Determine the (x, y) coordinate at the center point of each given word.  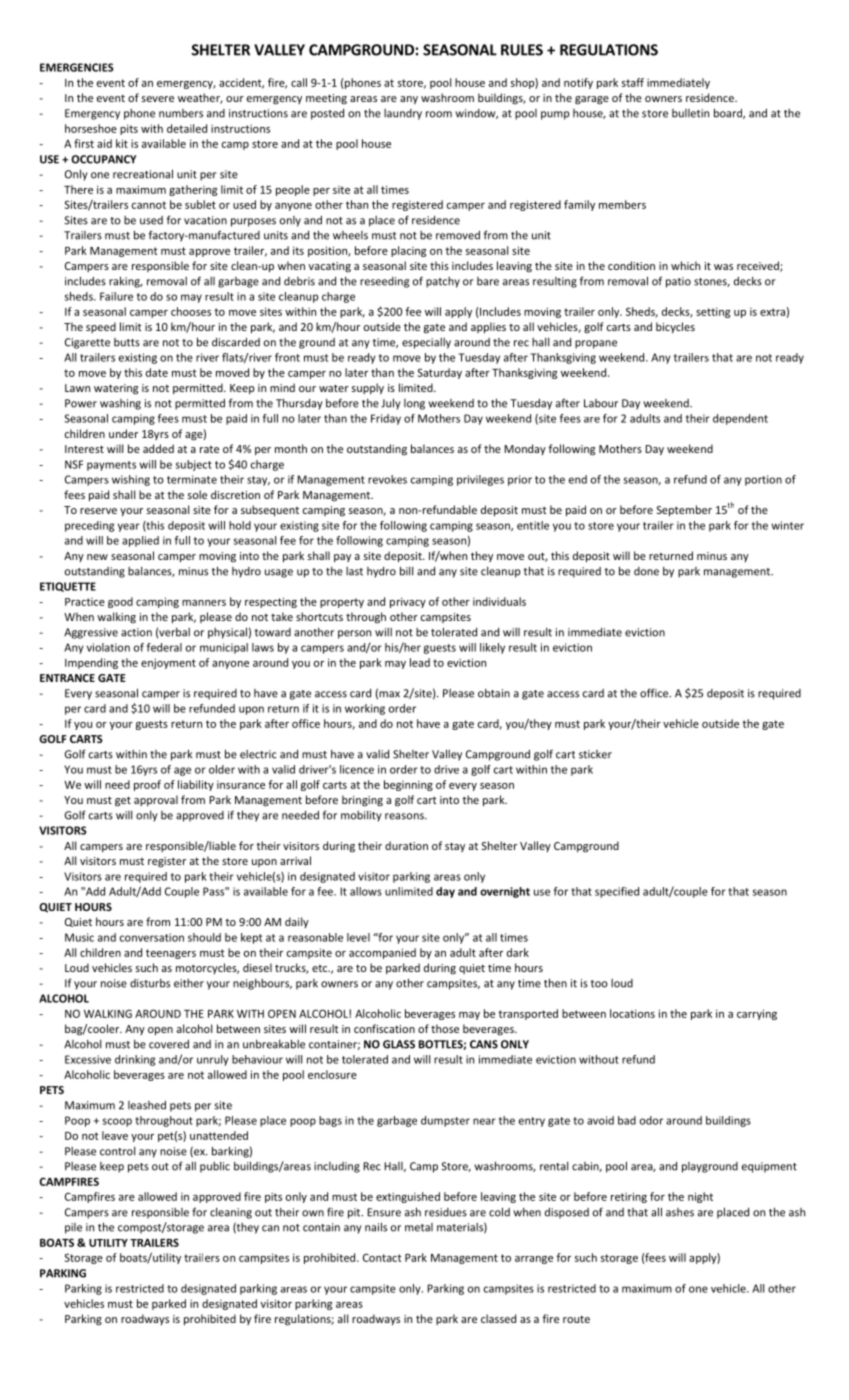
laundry (403, 114)
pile (73, 1228)
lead (420, 662)
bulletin (690, 113)
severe (158, 99)
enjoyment (168, 663)
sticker (595, 754)
